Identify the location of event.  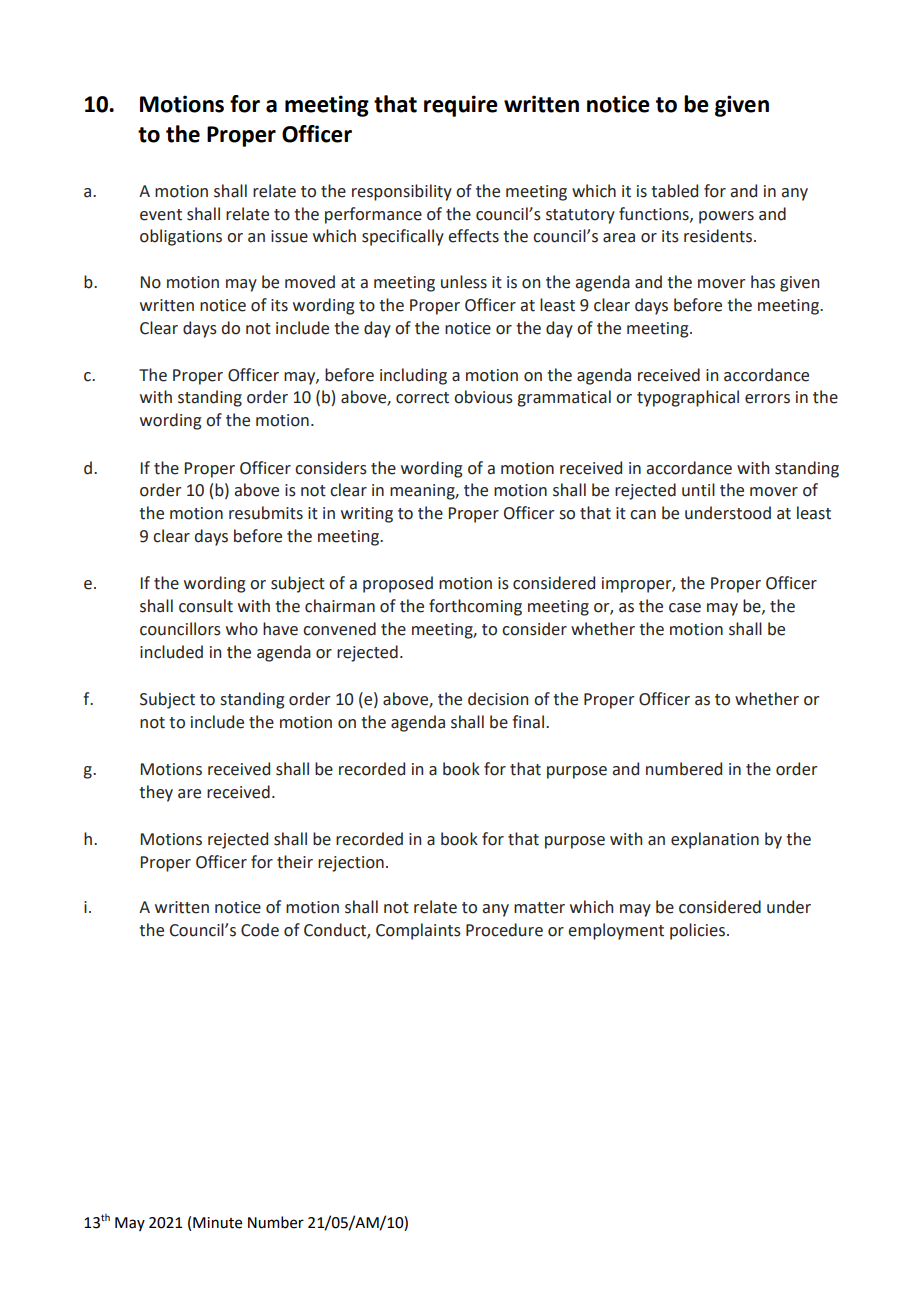
(161, 215).
